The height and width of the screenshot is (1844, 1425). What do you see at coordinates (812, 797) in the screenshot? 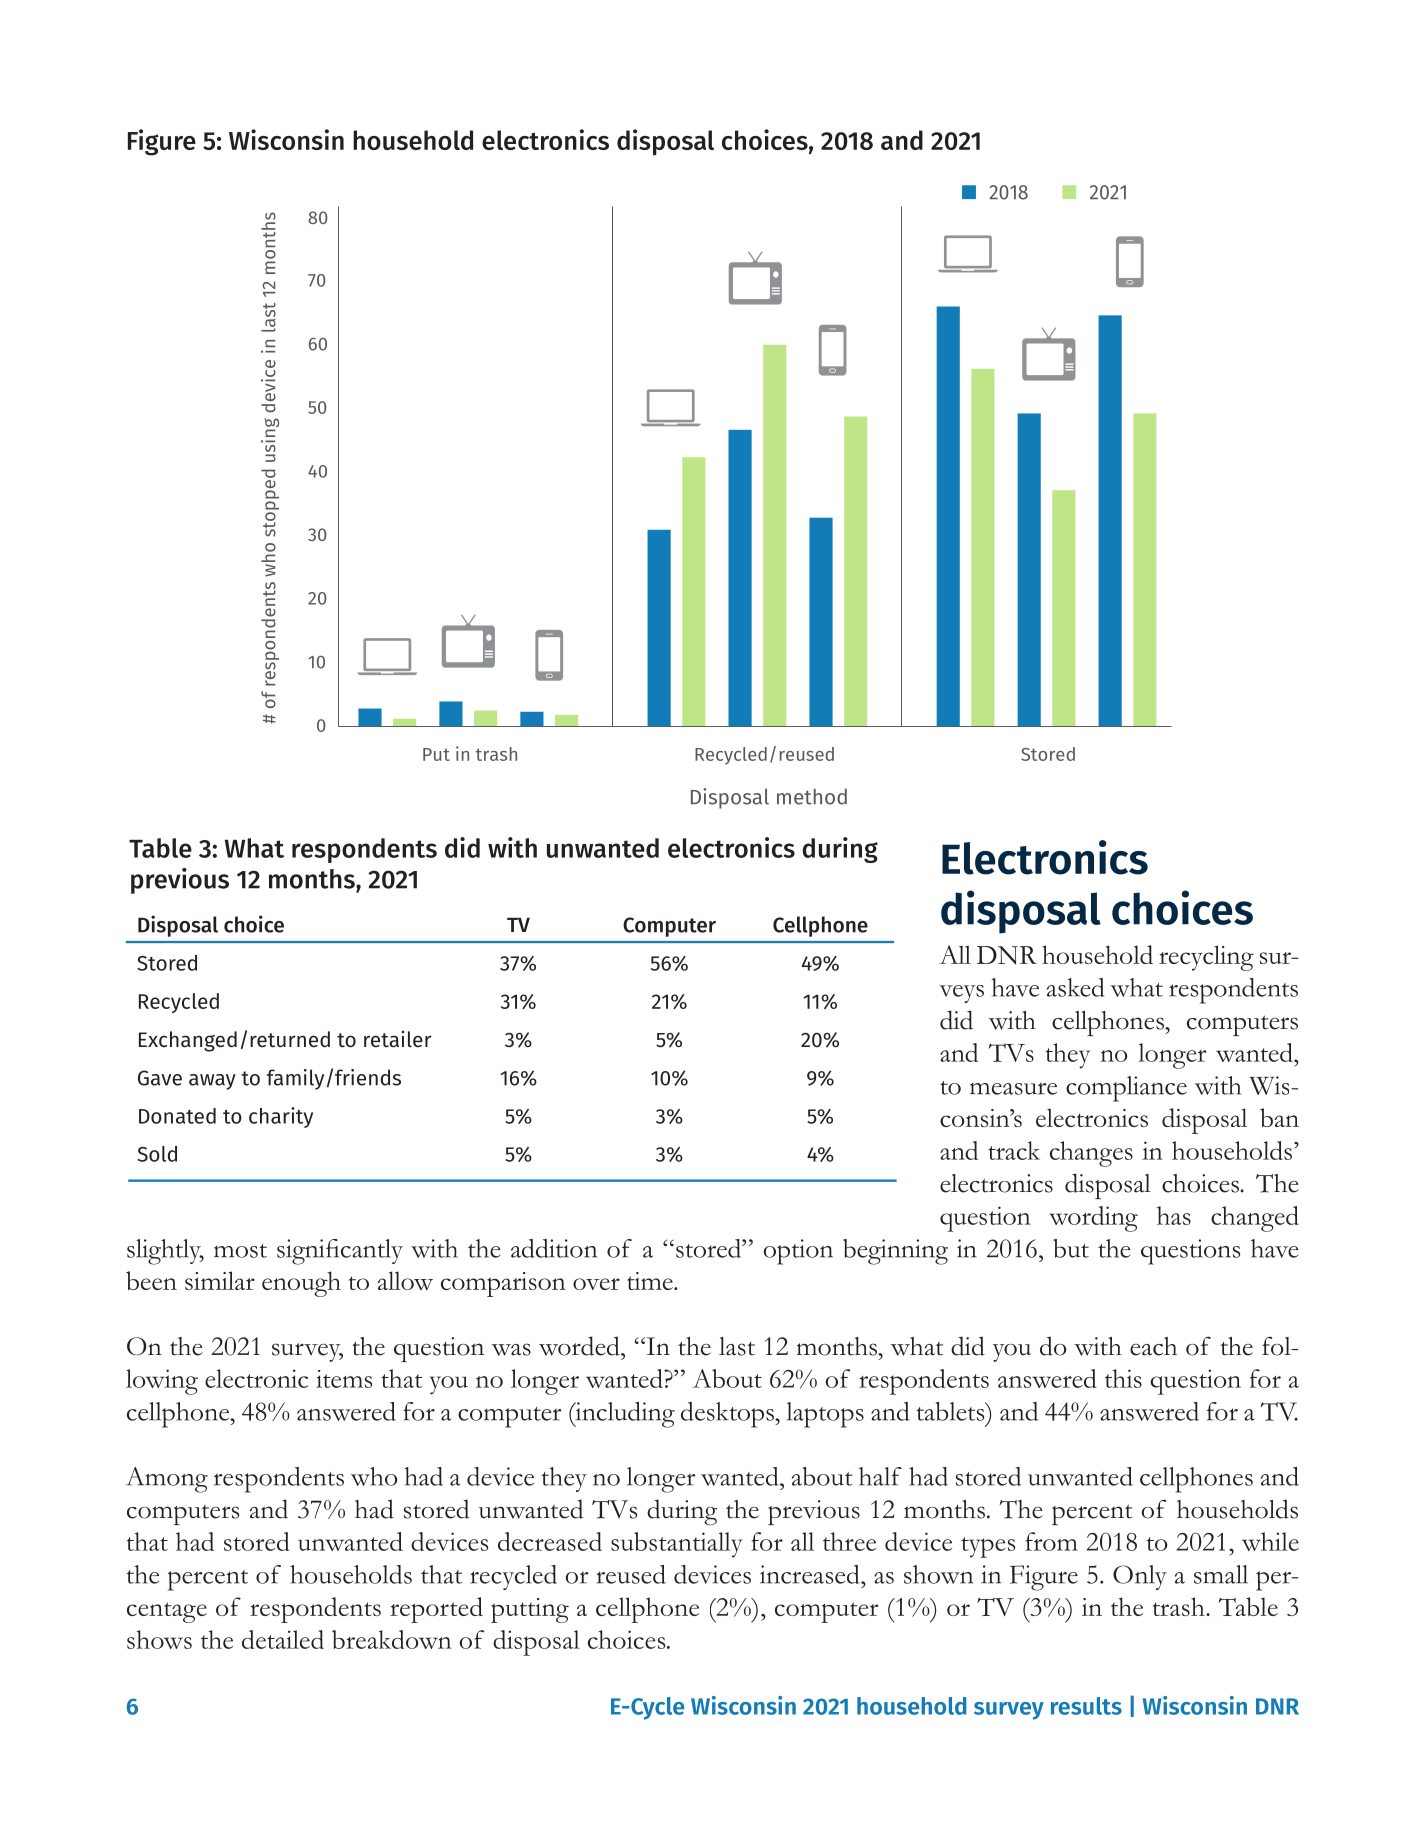
I see `method` at bounding box center [812, 797].
